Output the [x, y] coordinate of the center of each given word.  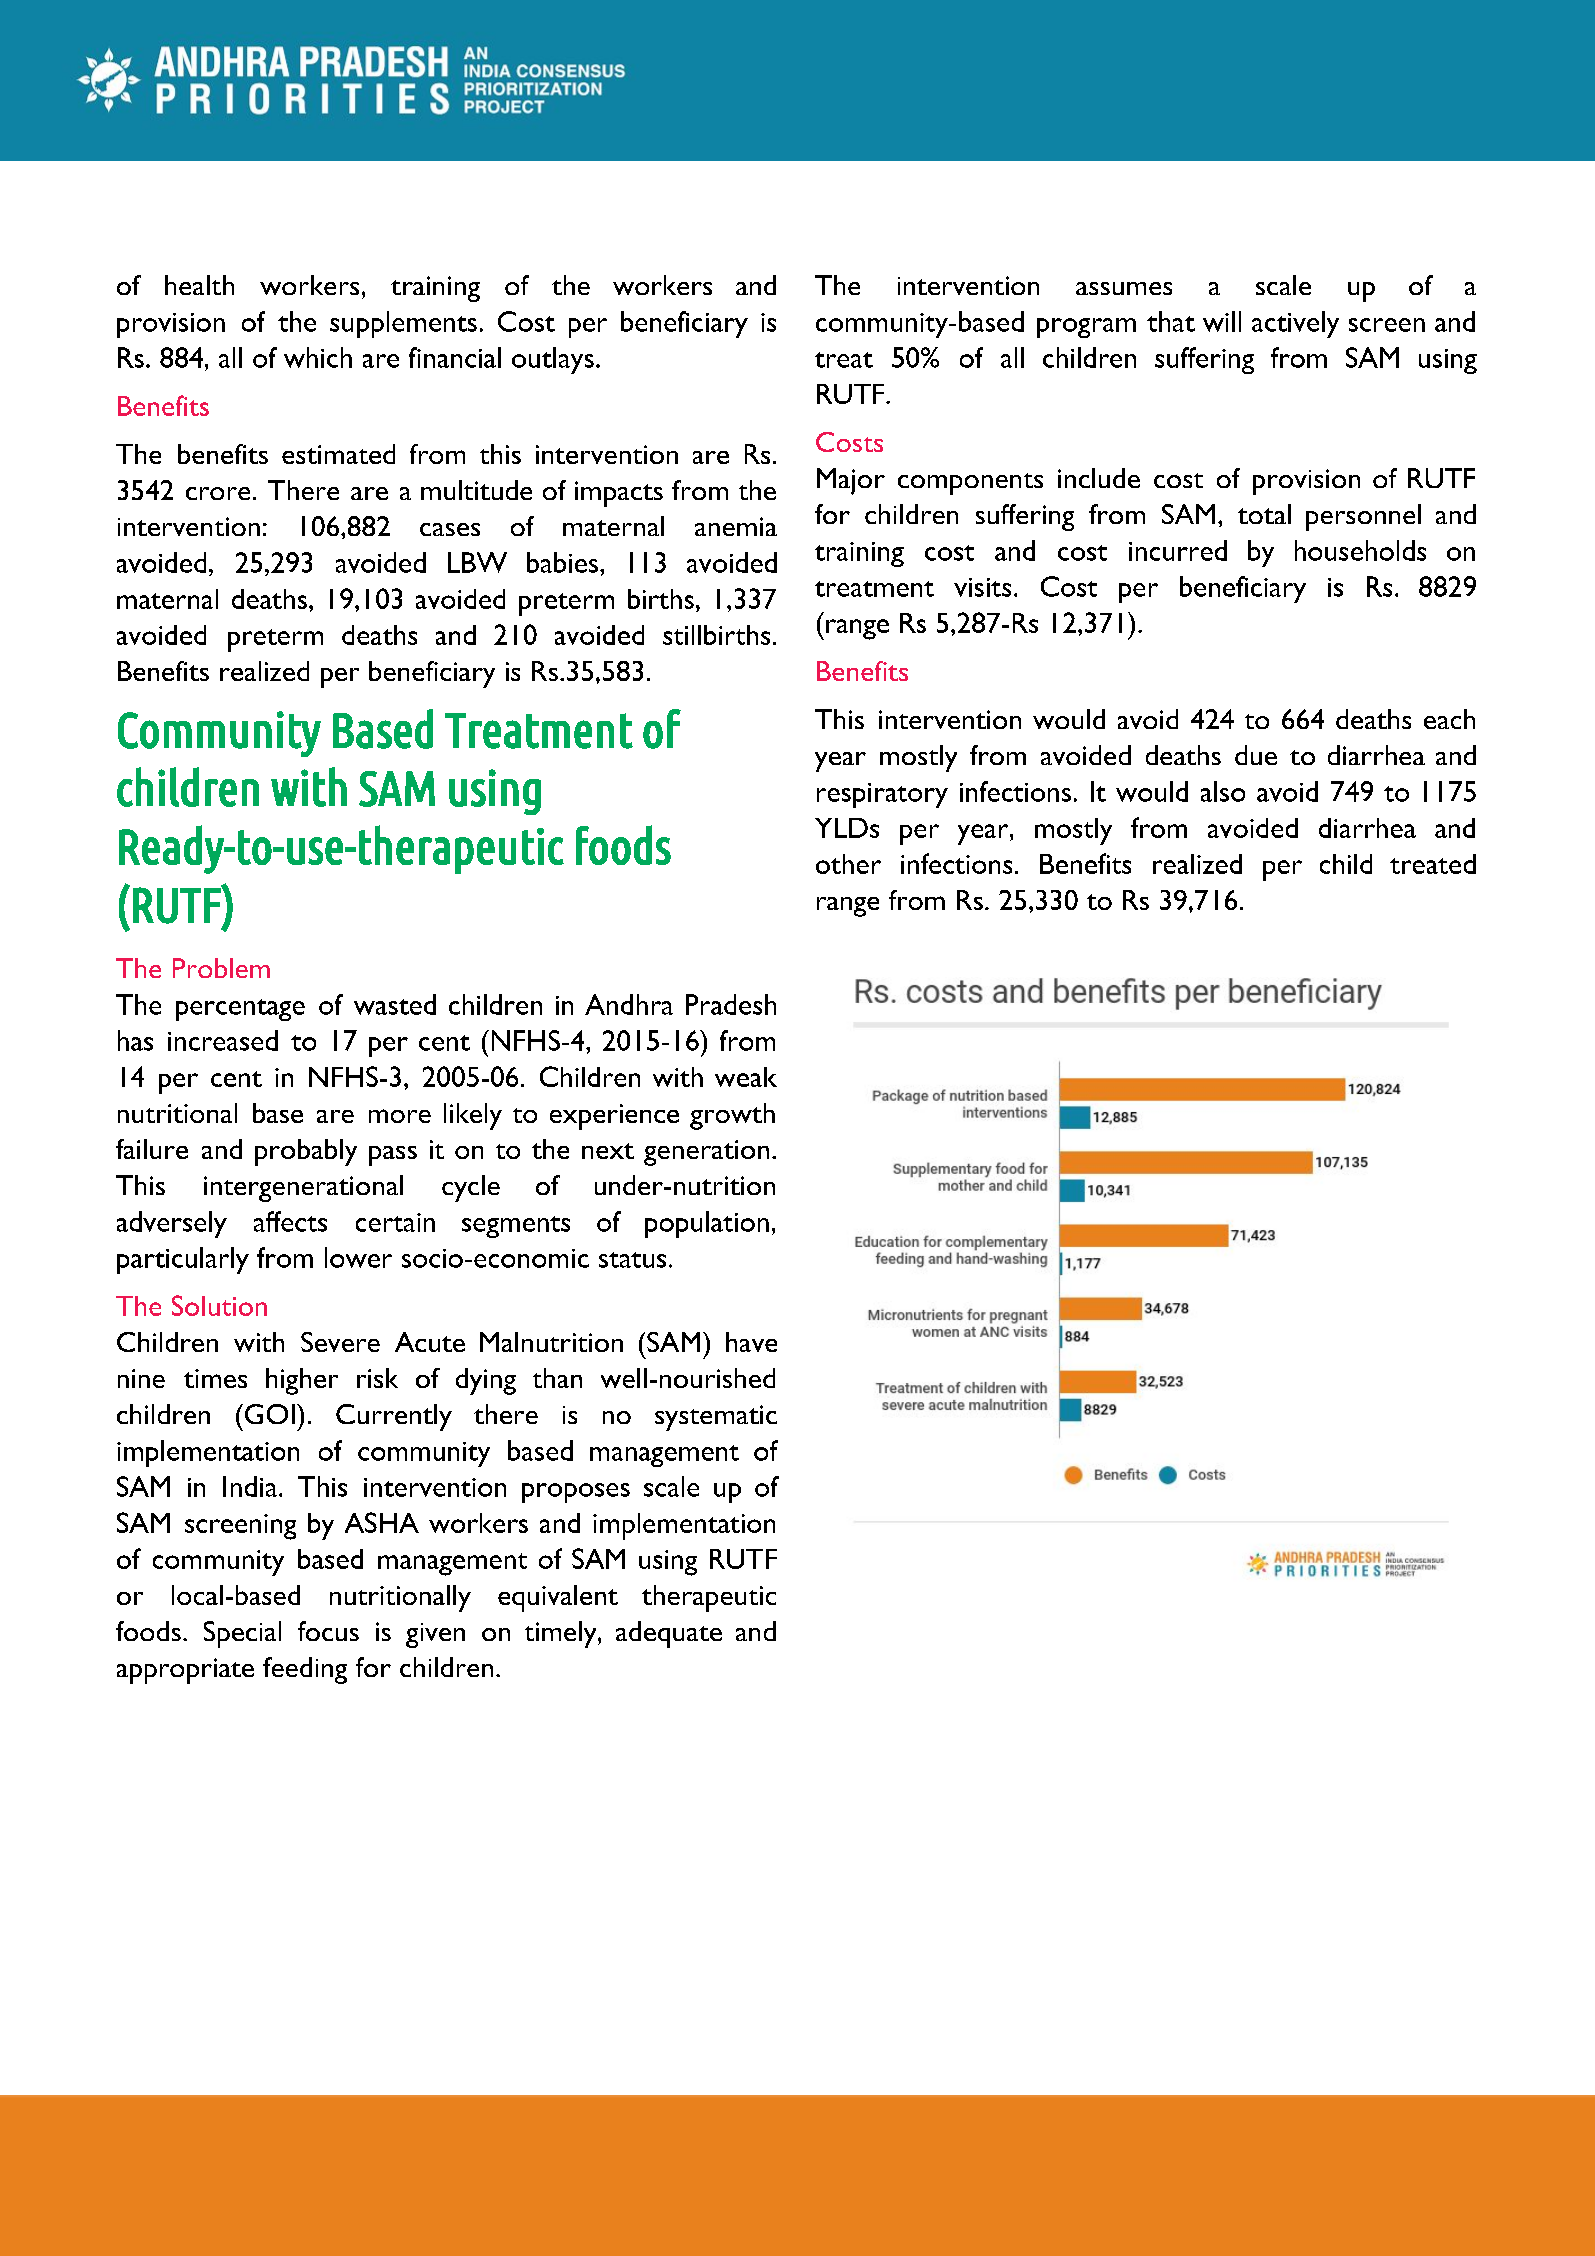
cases [450, 529]
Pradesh [731, 1004]
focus [328, 1631]
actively [1295, 324]
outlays [553, 360]
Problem [221, 968]
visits [982, 587]
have [751, 1342]
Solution [219, 1305]
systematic [716, 1418]
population [707, 1224]
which [318, 357]
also [1223, 791]
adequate [669, 1634]
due [1256, 755]
